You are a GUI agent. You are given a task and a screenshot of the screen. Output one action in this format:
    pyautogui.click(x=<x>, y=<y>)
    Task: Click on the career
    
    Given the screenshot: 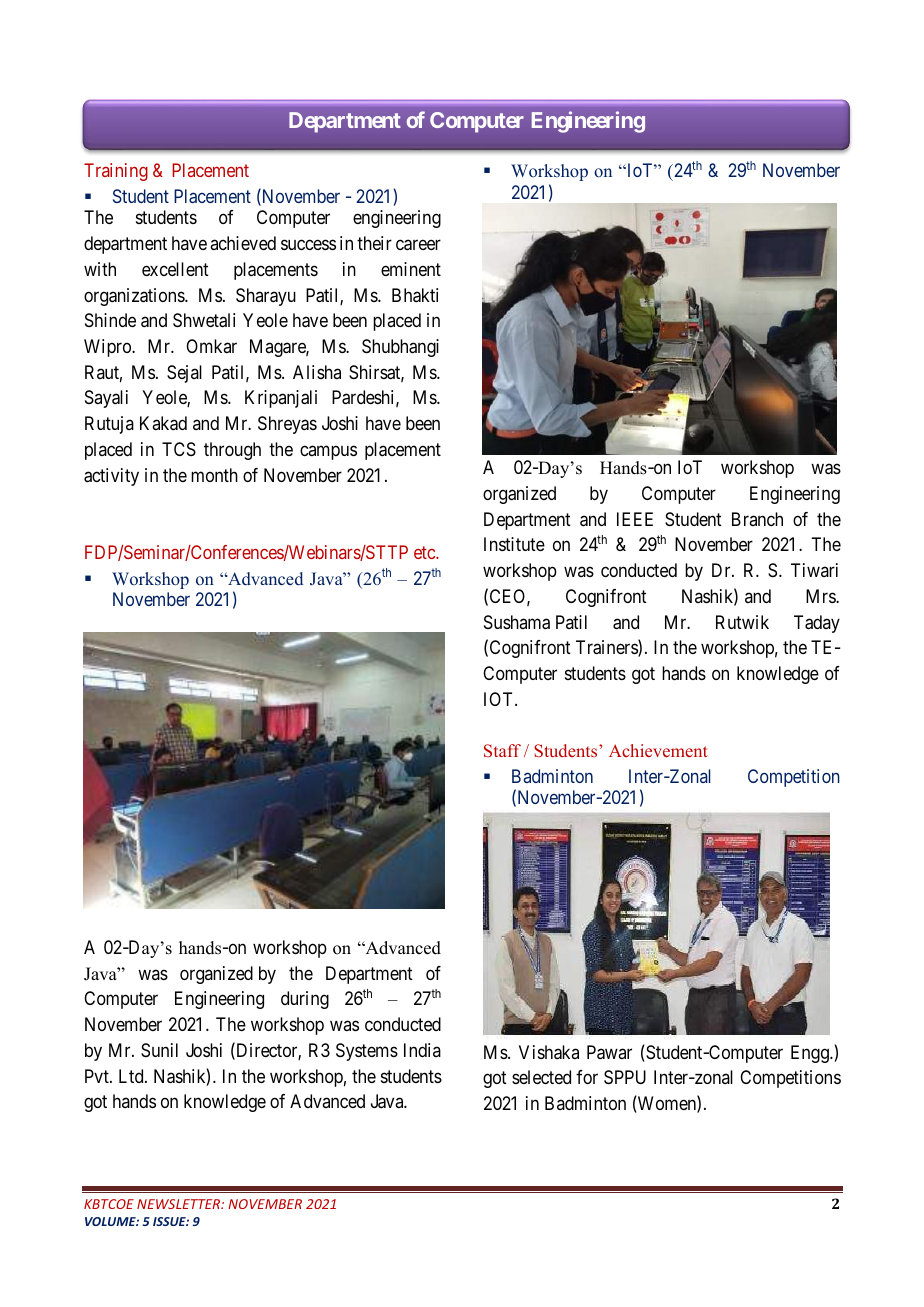 What is the action you would take?
    pyautogui.click(x=418, y=245)
